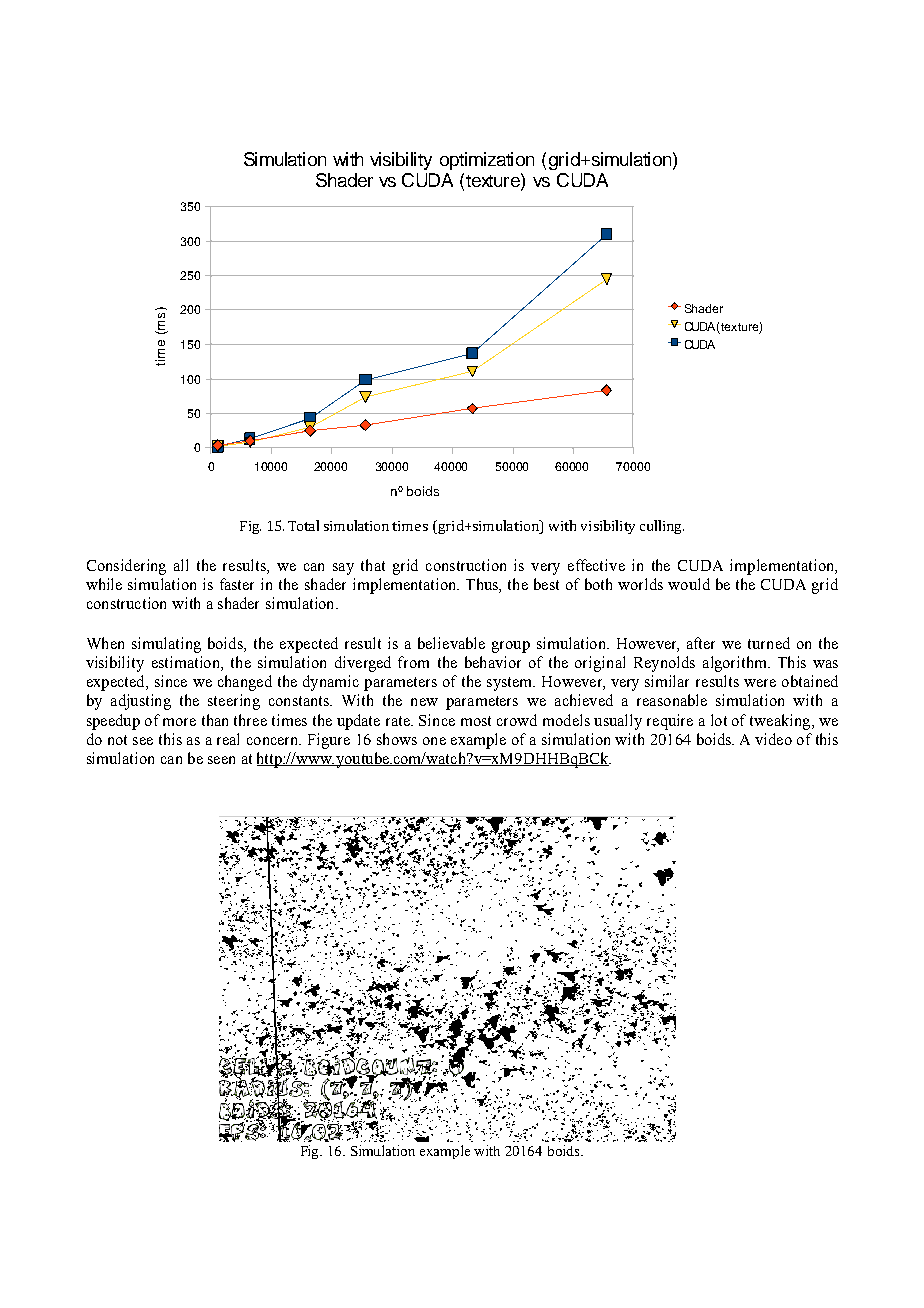 The image size is (924, 1308). I want to click on Total, so click(303, 525).
